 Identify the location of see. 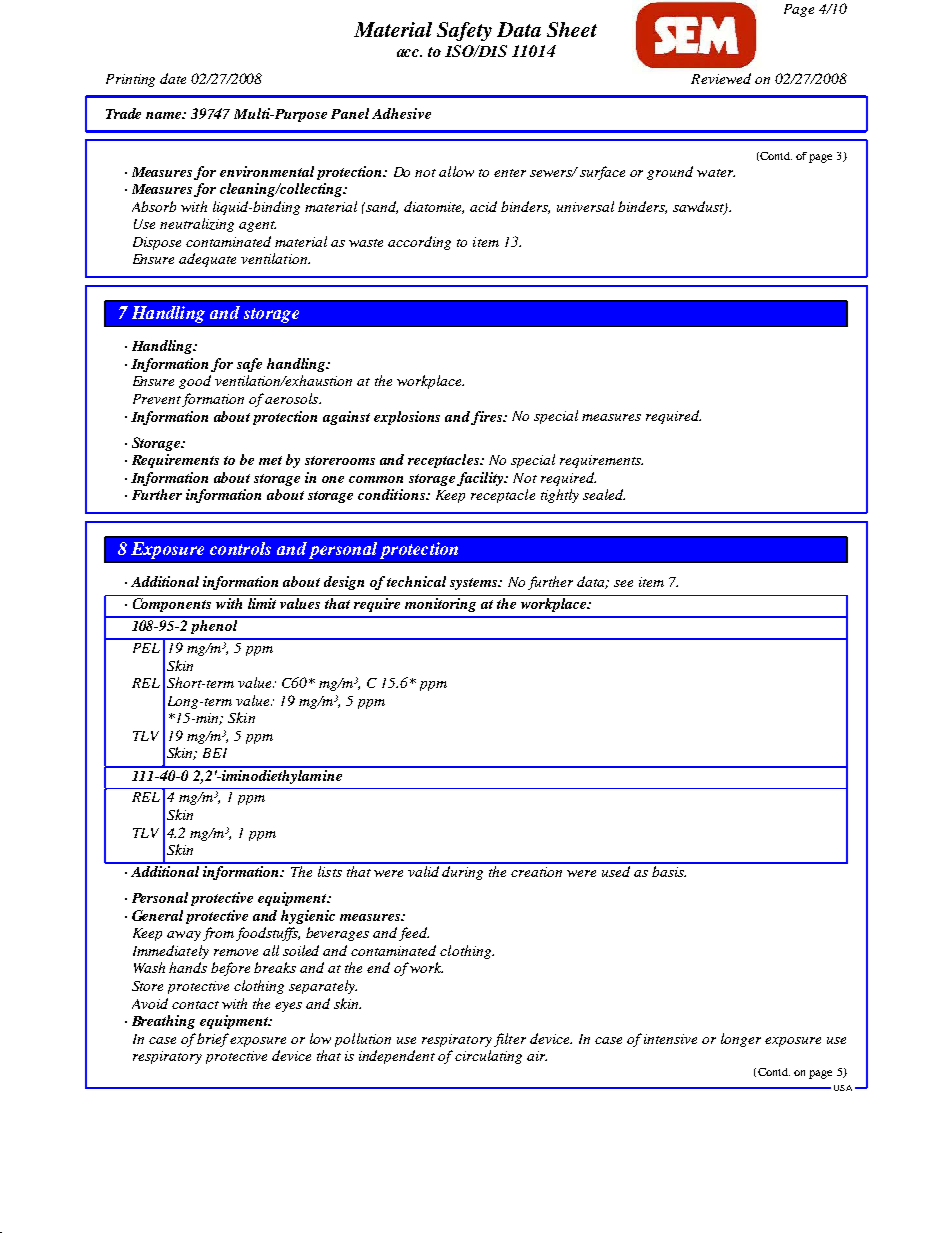
(623, 583).
